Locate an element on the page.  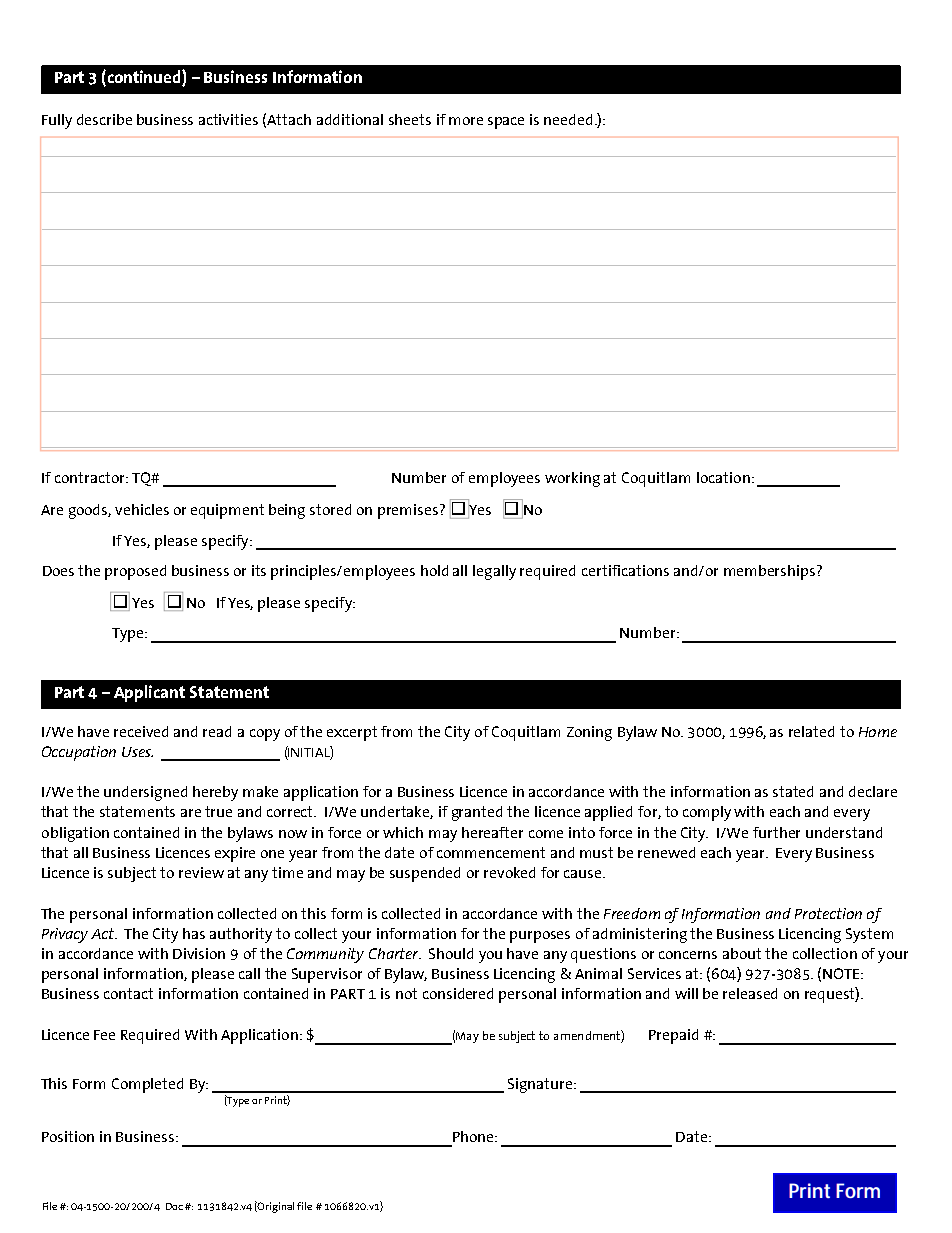
needed is located at coordinates (568, 119).
